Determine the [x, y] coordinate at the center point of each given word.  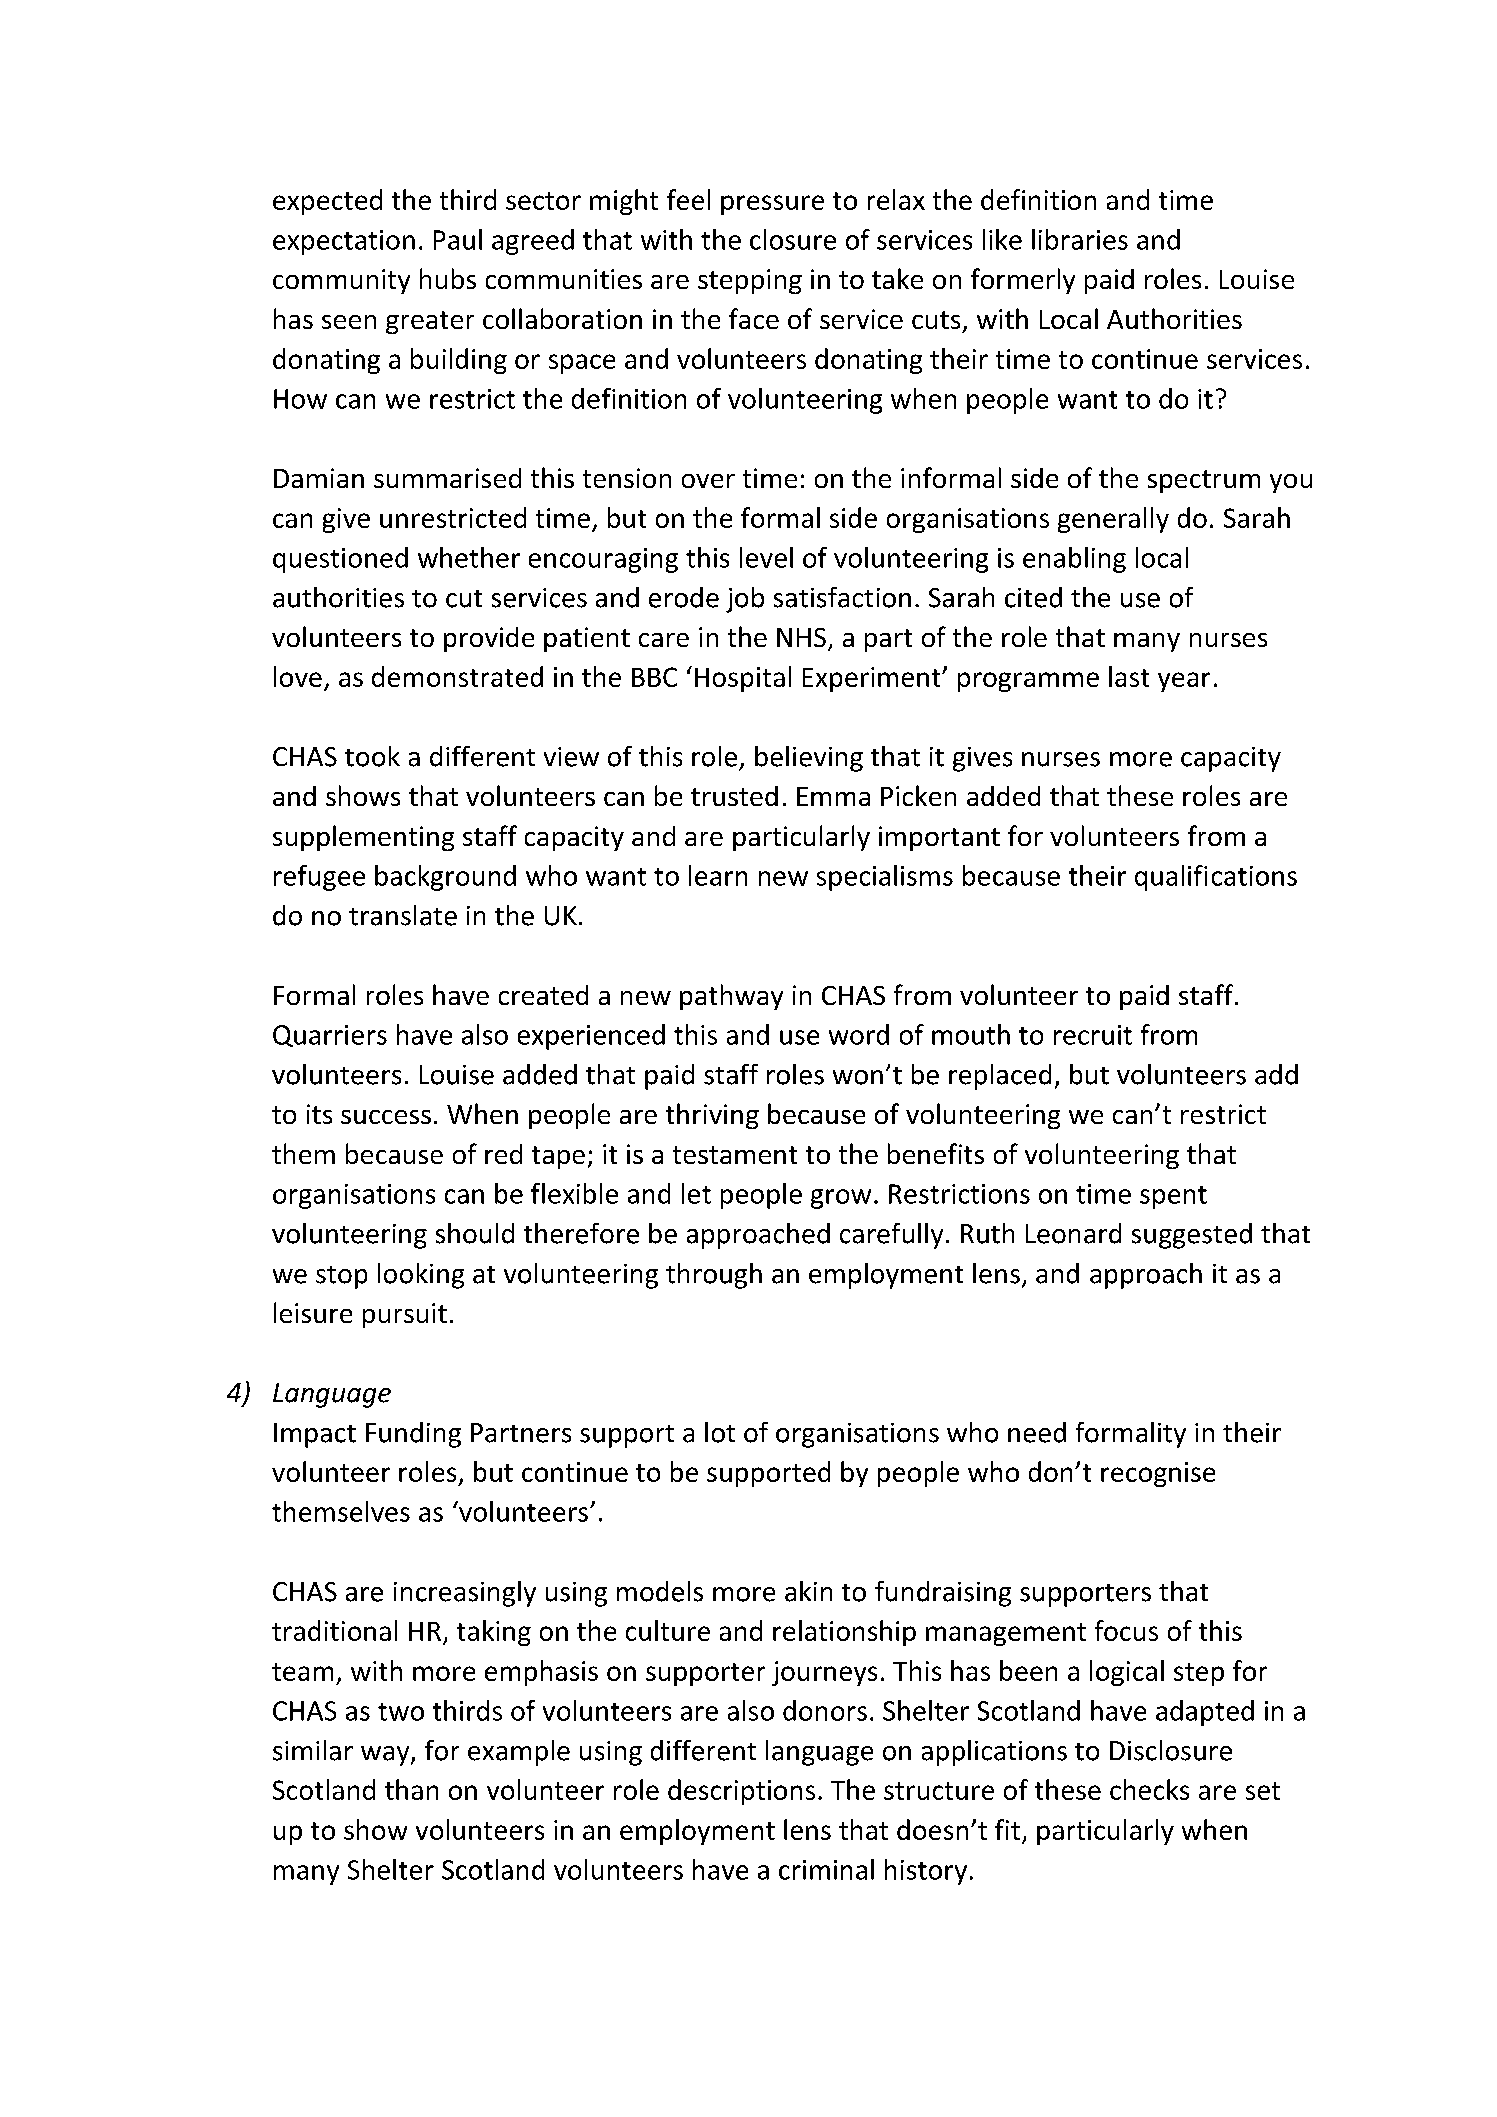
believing [809, 759]
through [714, 1276]
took [372, 756]
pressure [772, 205]
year [1184, 682]
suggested [1192, 1236]
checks [1149, 1789]
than [411, 1789]
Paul [458, 239]
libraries [1080, 239]
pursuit [405, 1315]
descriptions [741, 1792]
